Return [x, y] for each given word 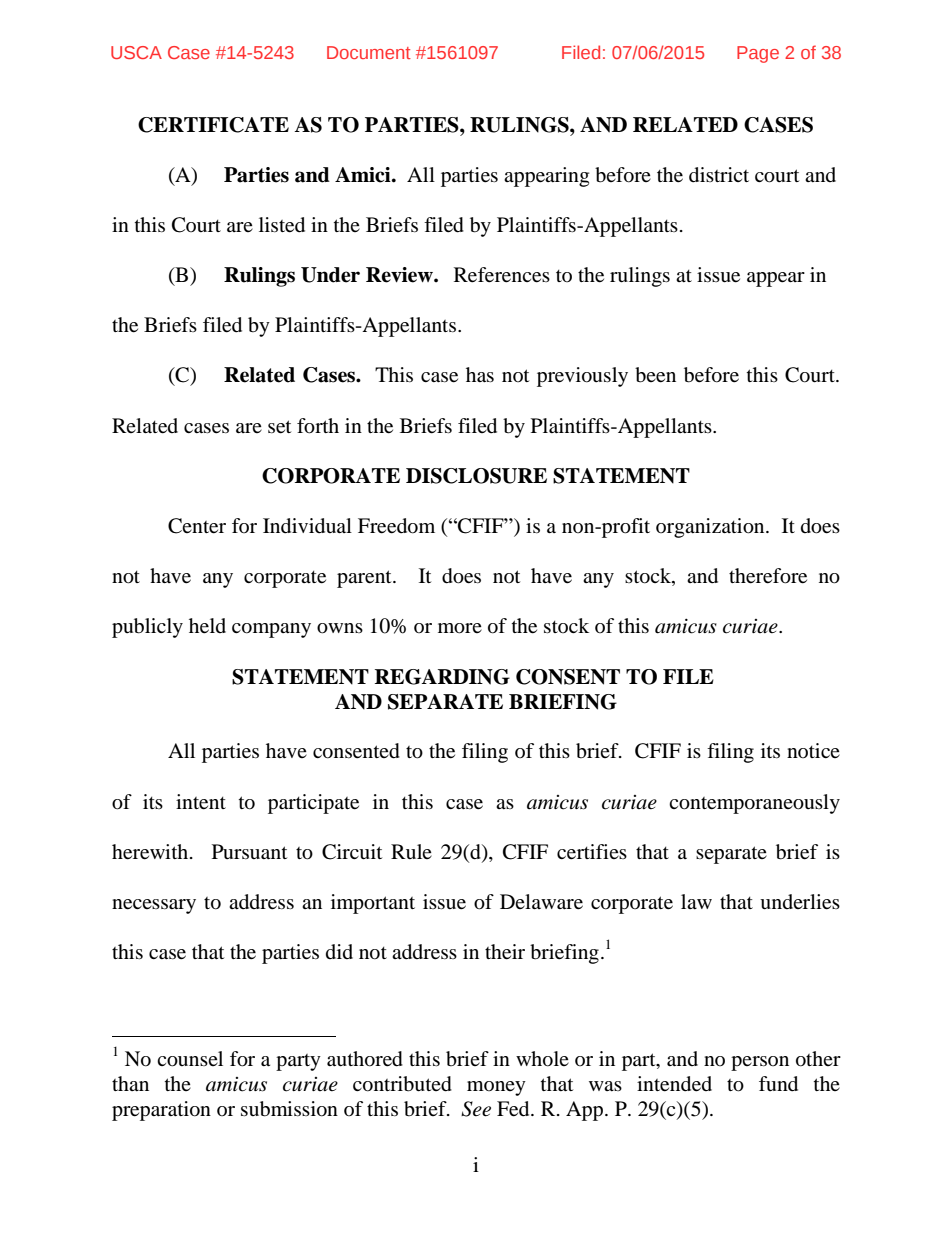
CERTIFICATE [213, 125]
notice [813, 750]
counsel [190, 1059]
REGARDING [442, 677]
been [655, 375]
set [279, 427]
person [760, 1063]
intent [201, 802]
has [480, 375]
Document [369, 52]
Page [758, 54]
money [496, 1088]
